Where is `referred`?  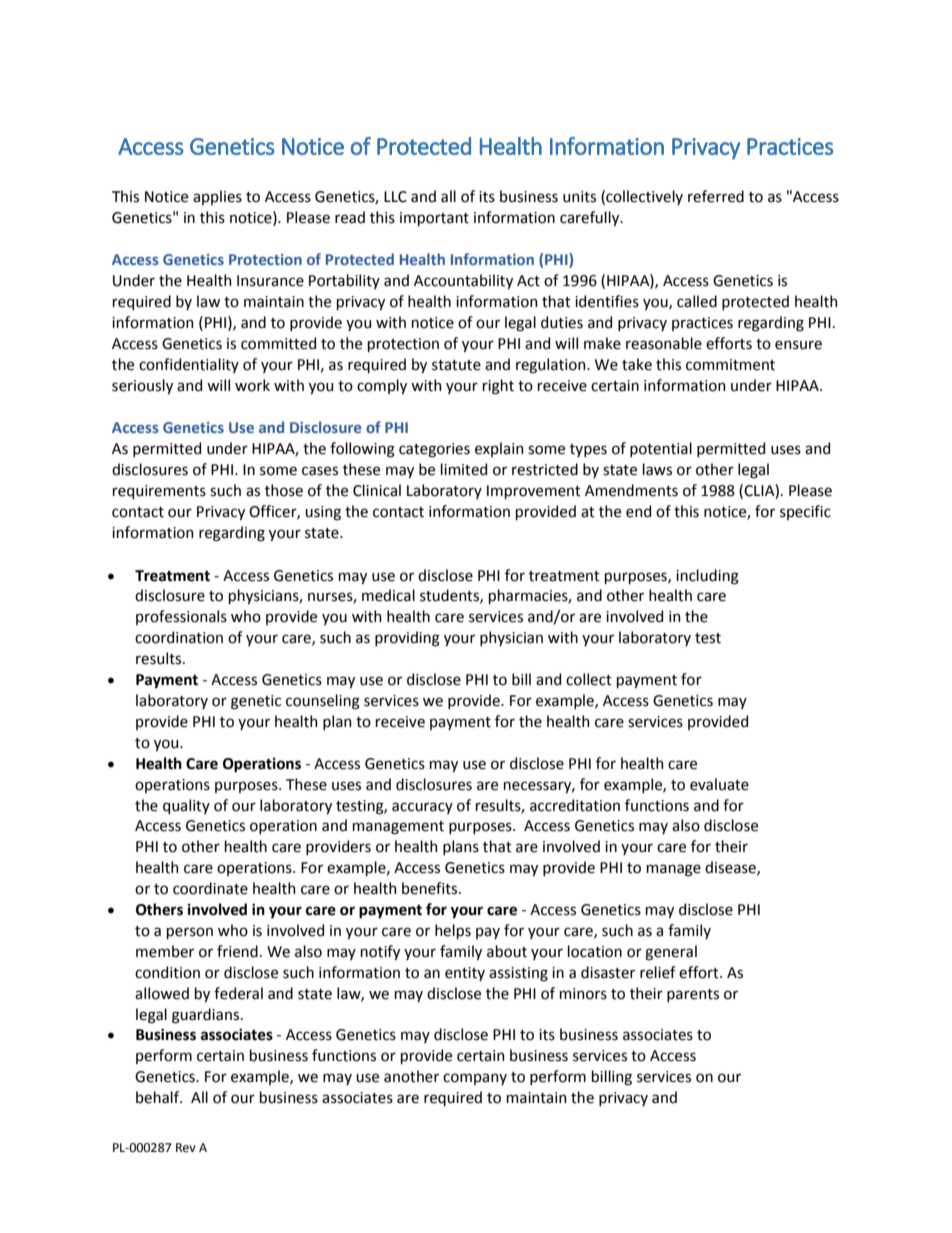
referred is located at coordinates (716, 196).
